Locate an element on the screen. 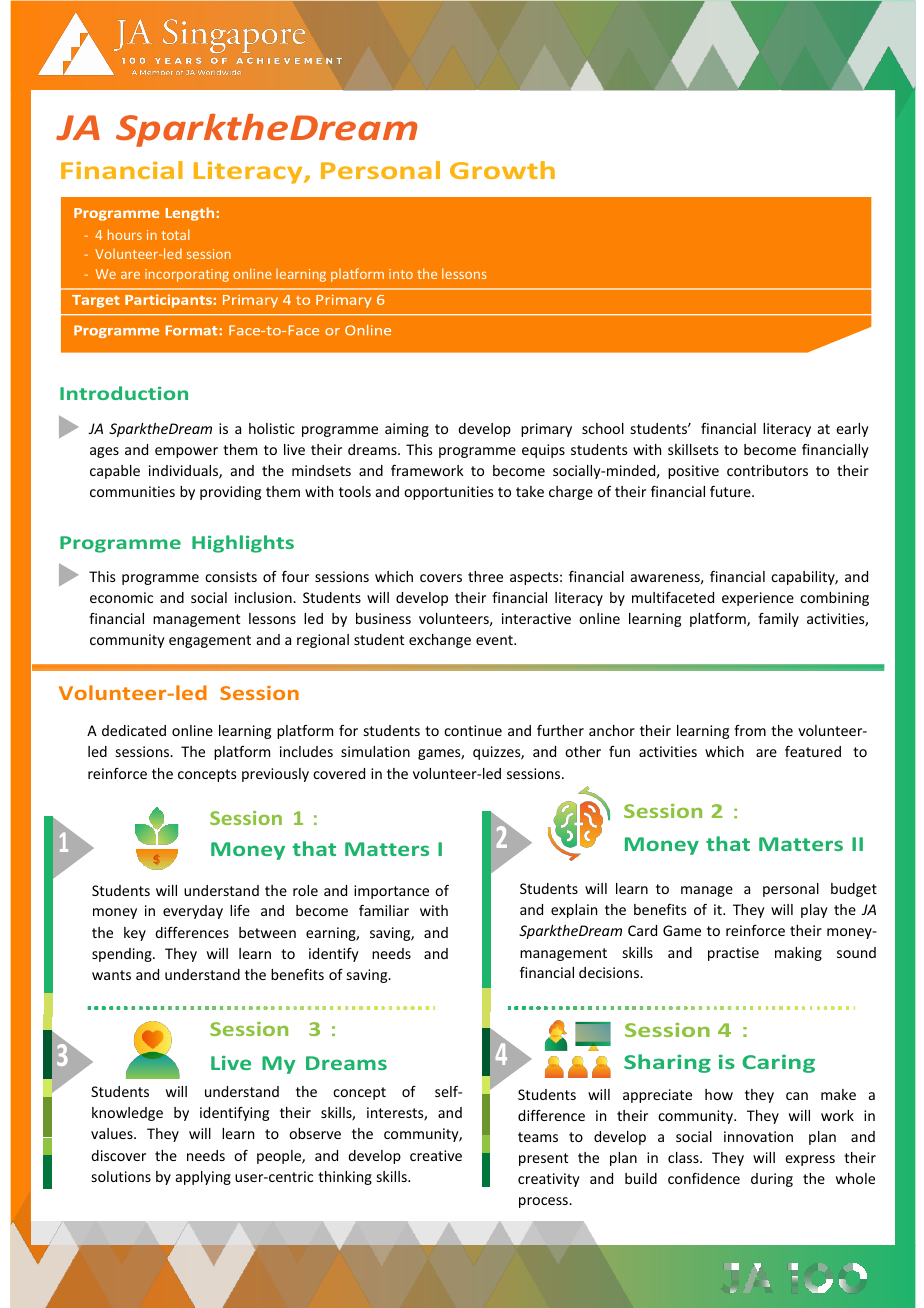 The image size is (924, 1308). early is located at coordinates (852, 430).
